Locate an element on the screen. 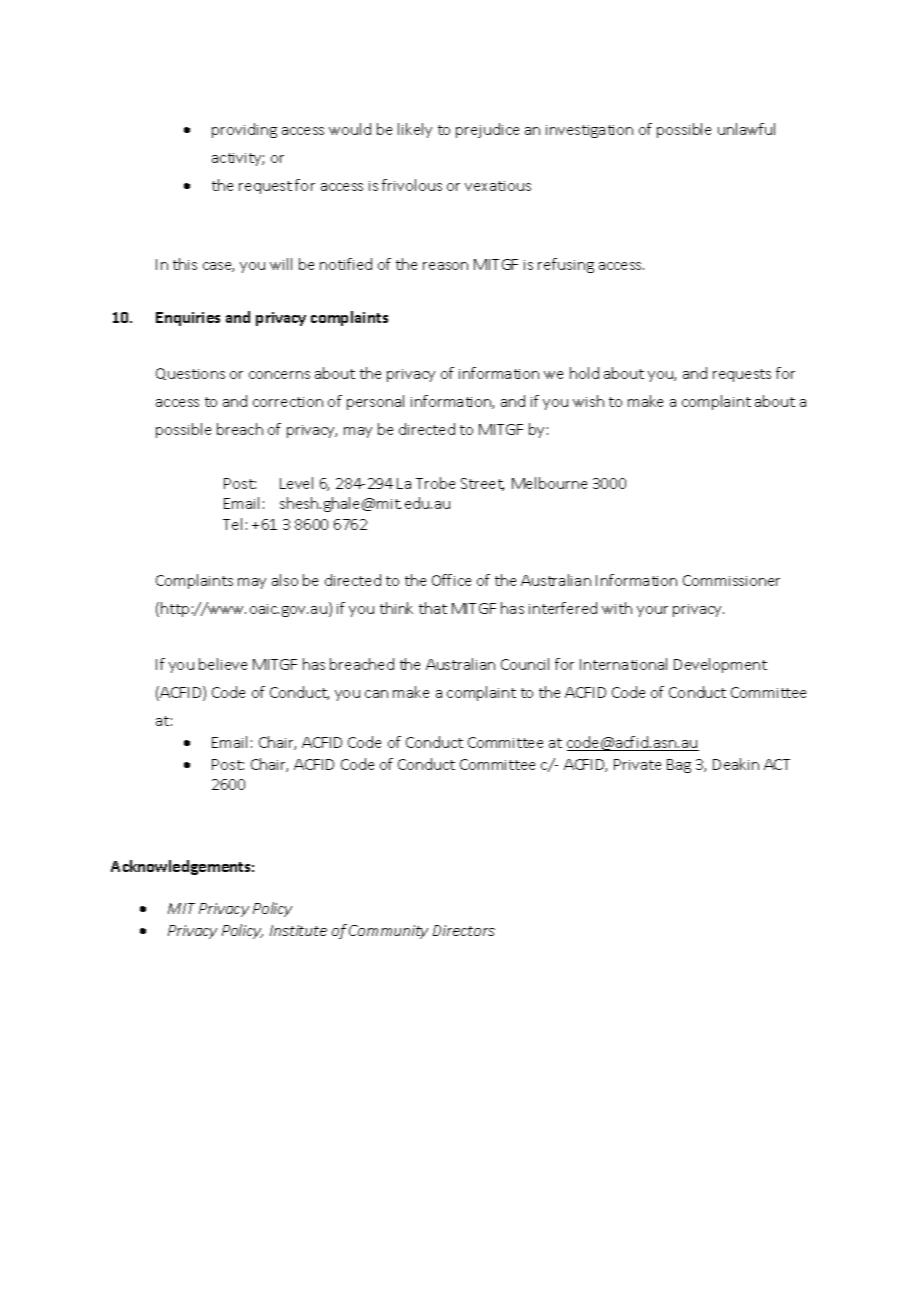 The width and height of the screenshot is (924, 1308). unlawful is located at coordinates (746, 129).
